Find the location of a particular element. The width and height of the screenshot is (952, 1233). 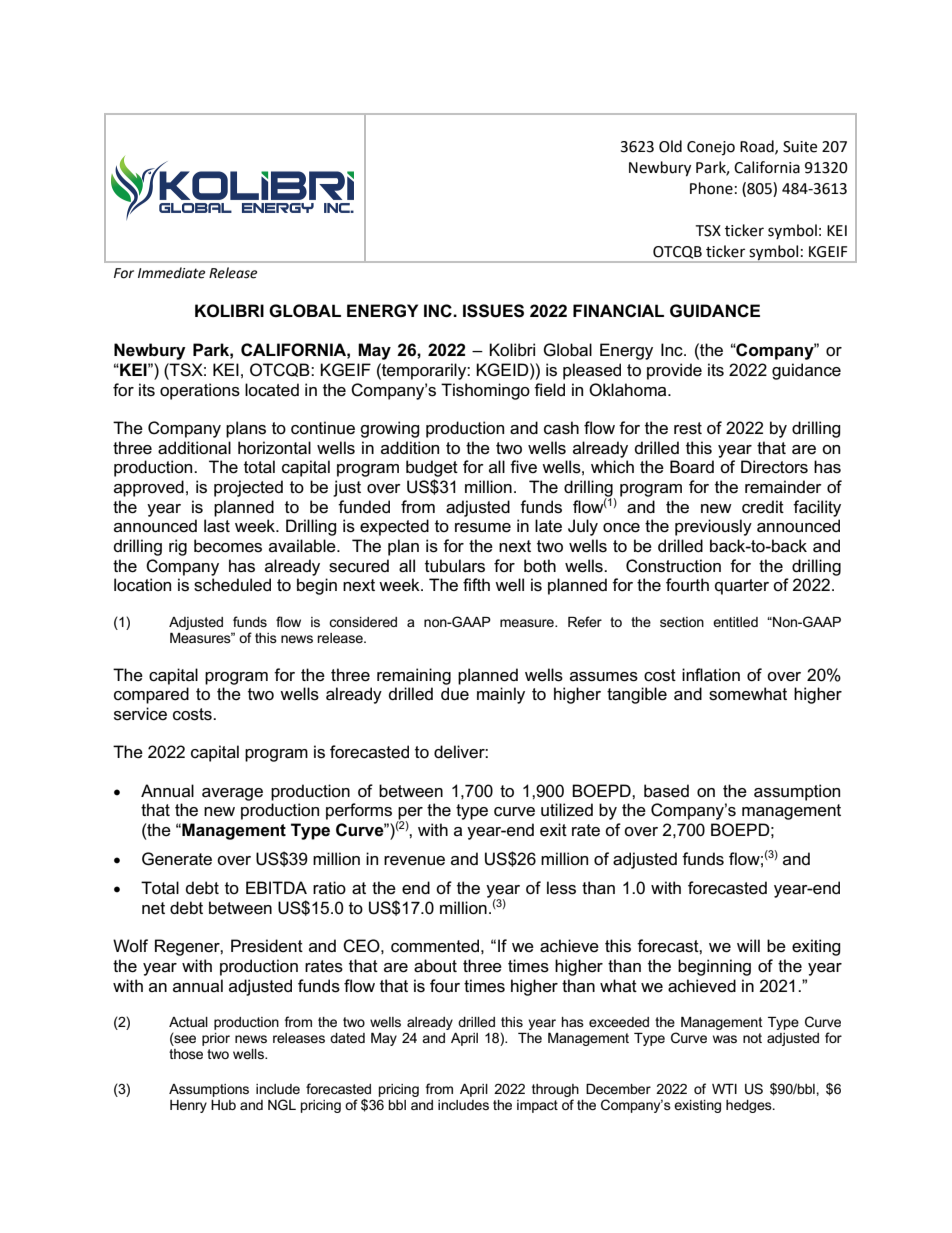

based is located at coordinates (666, 791).
